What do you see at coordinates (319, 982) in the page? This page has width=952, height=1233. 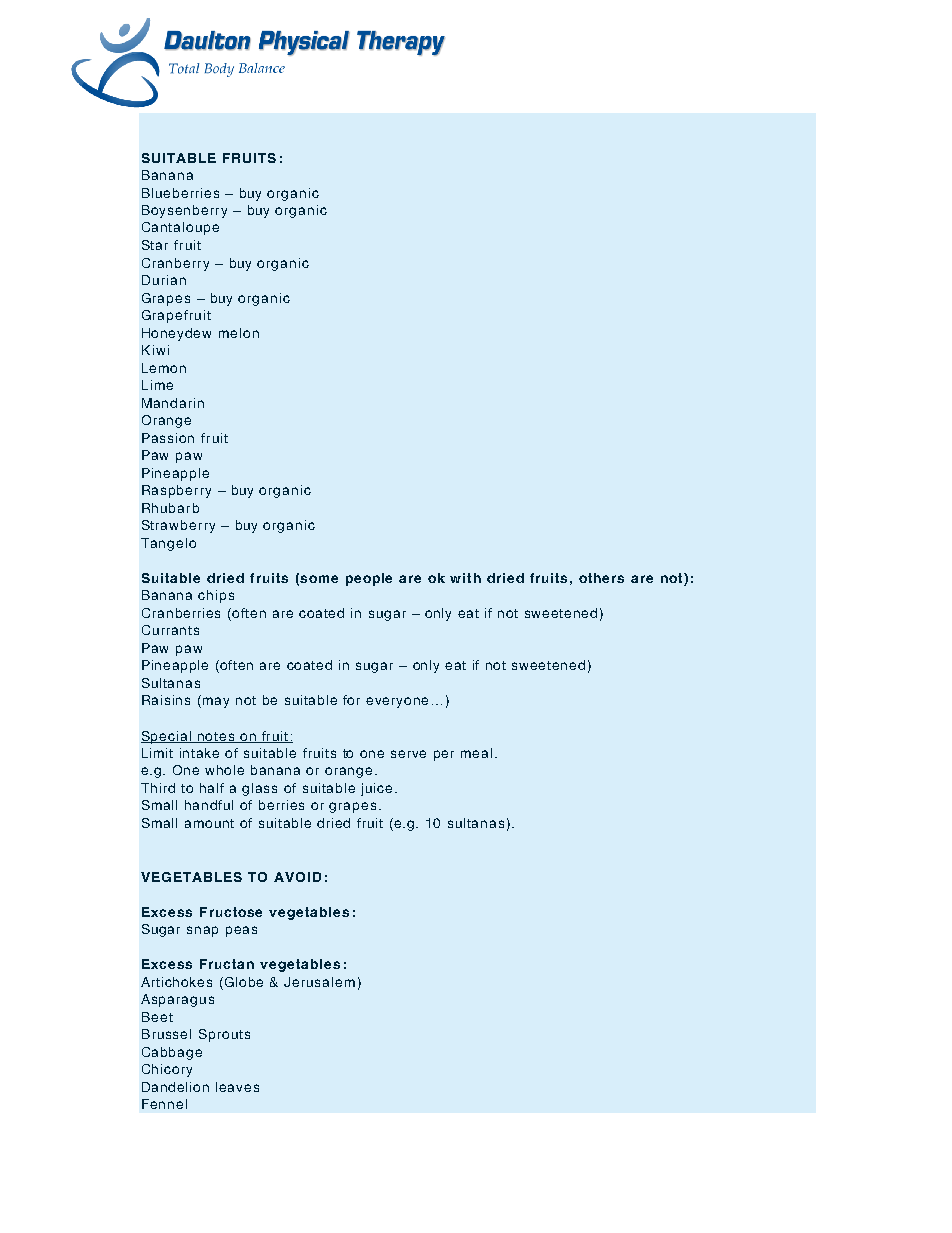 I see `Jerusalem` at bounding box center [319, 982].
